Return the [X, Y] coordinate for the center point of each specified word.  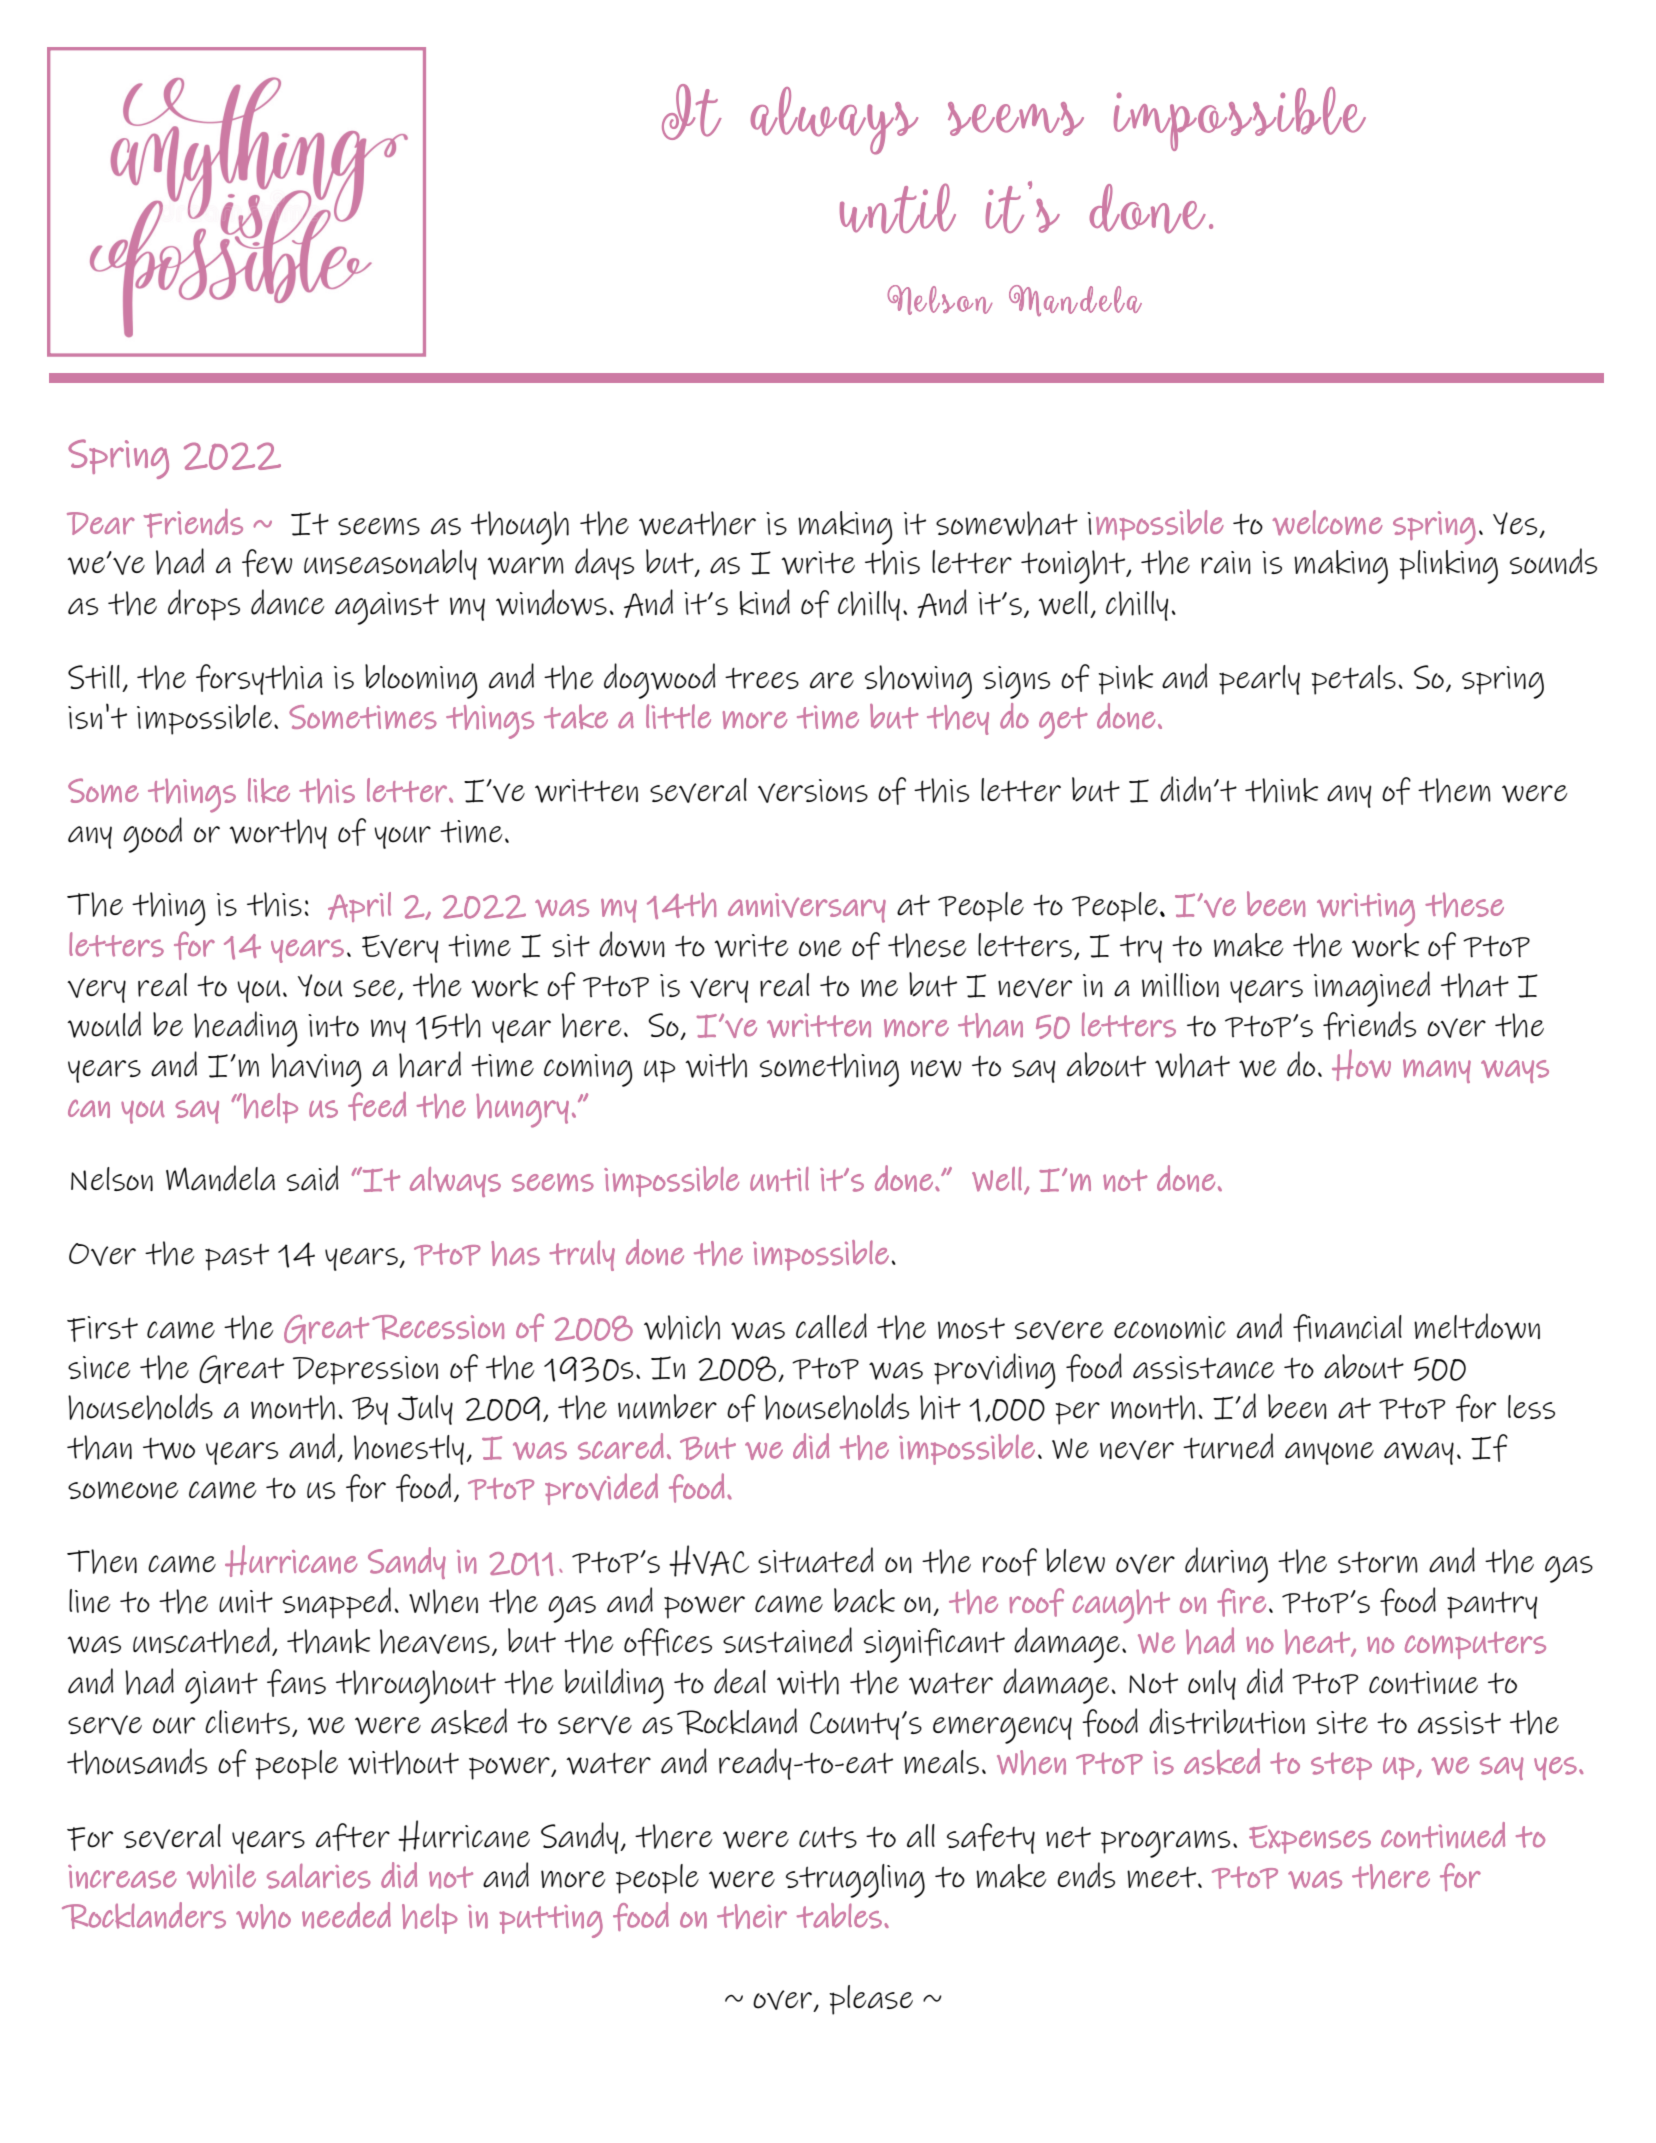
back [864, 1600]
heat [1318, 1643]
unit [246, 1601]
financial [1347, 1328]
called [831, 1326]
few [267, 563]
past [237, 1257]
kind [765, 602]
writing [1366, 910]
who [263, 1916]
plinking [1448, 567]
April [359, 907]
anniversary [807, 908]
